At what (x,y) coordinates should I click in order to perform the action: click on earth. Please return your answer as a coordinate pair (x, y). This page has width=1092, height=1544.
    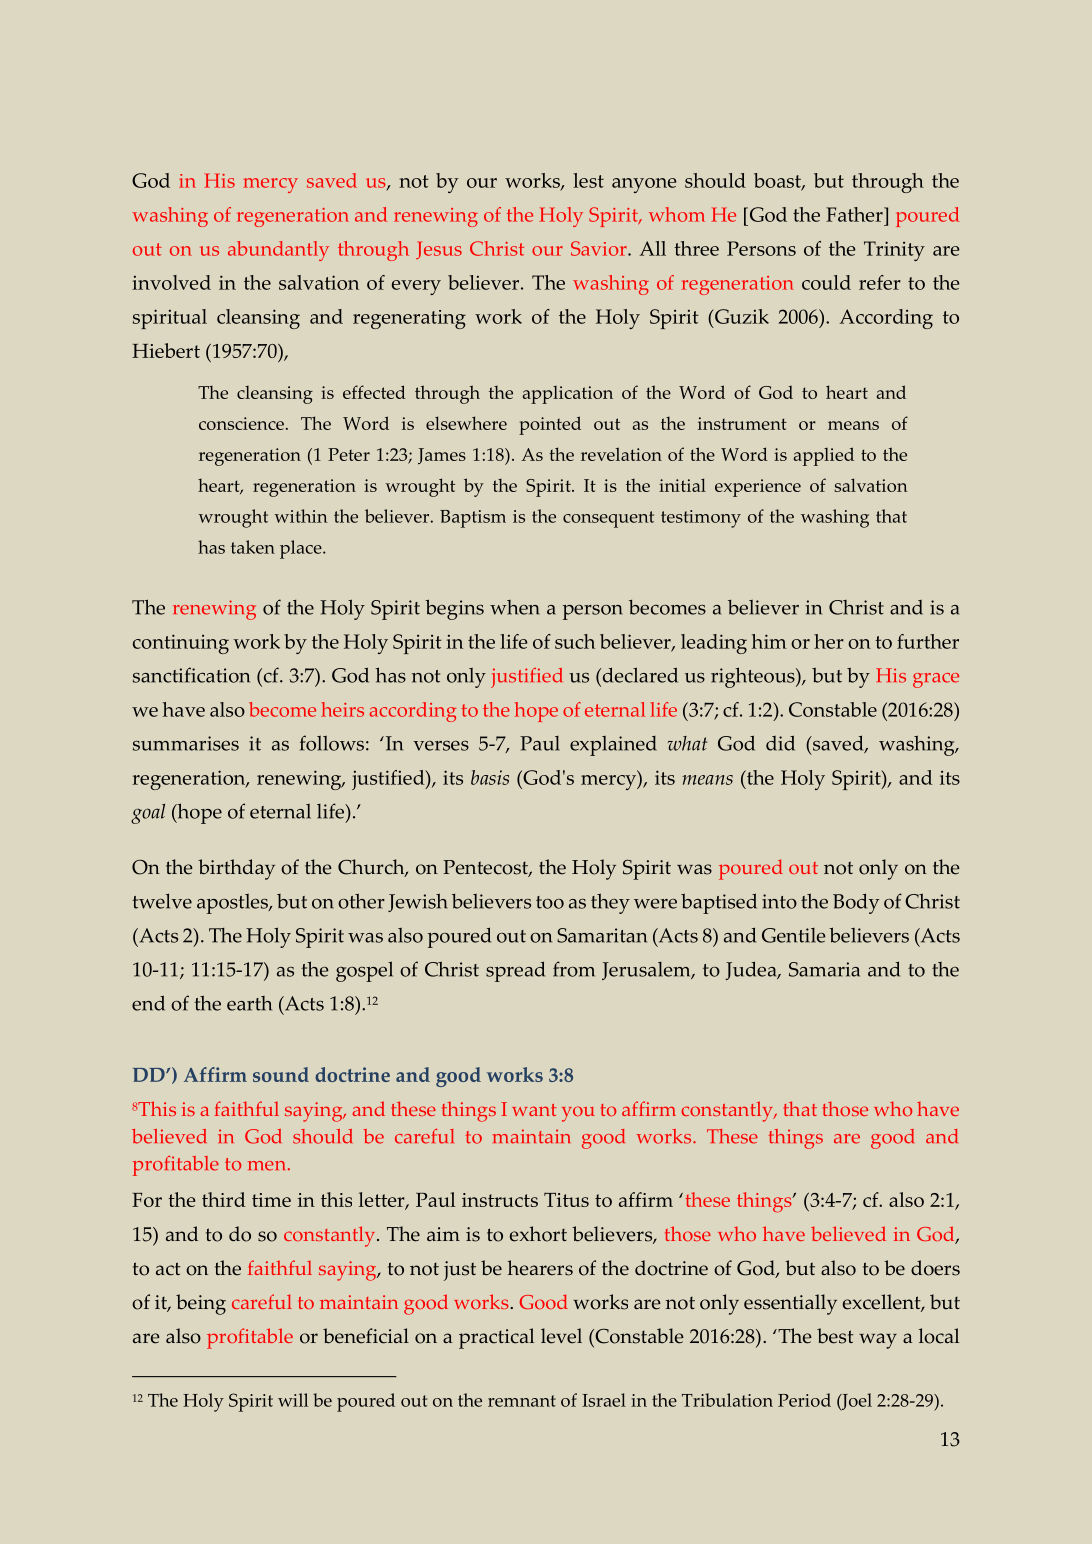
    Looking at the image, I should click on (249, 1003).
